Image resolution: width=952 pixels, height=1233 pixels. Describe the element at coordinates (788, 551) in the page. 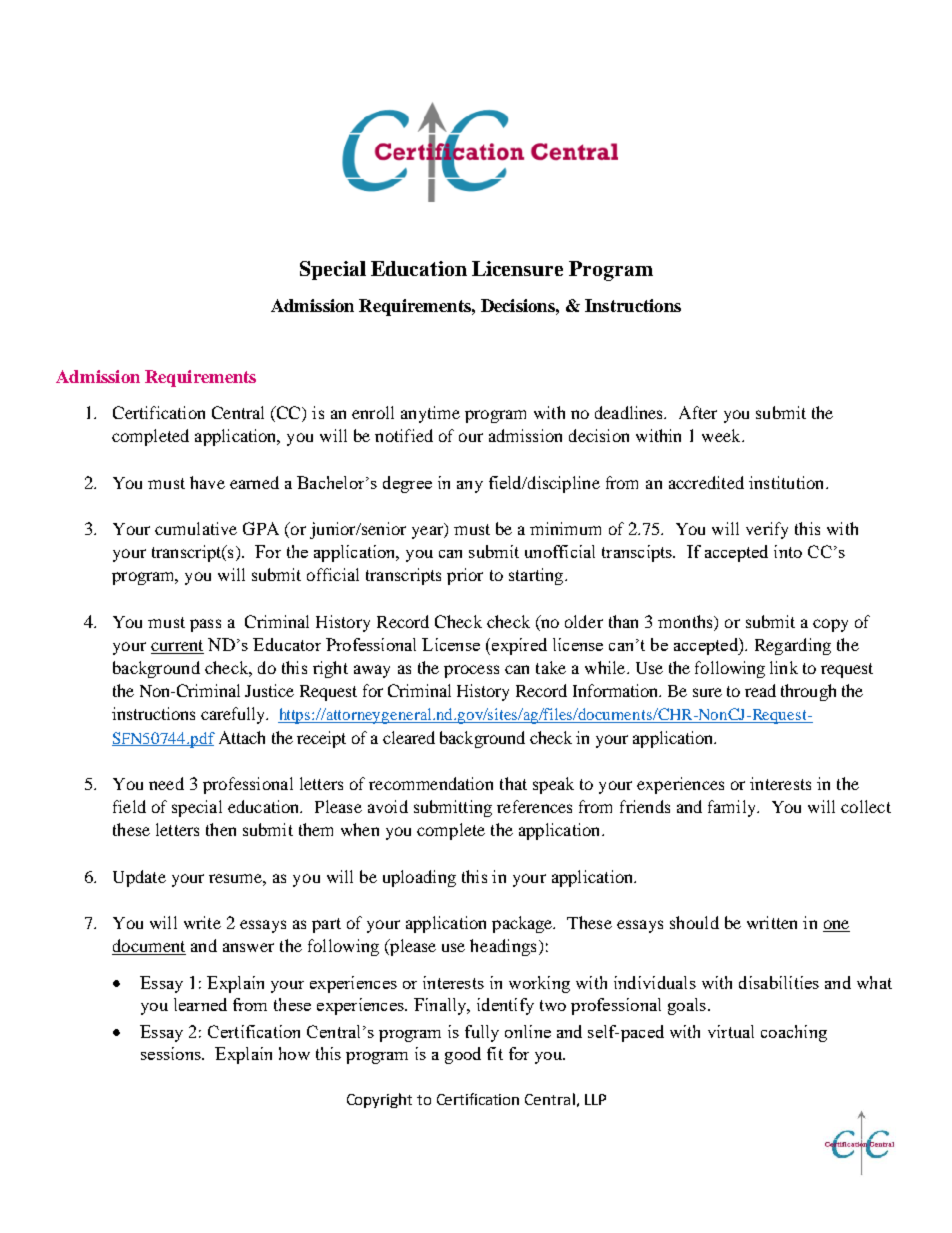

I see `into` at that location.
